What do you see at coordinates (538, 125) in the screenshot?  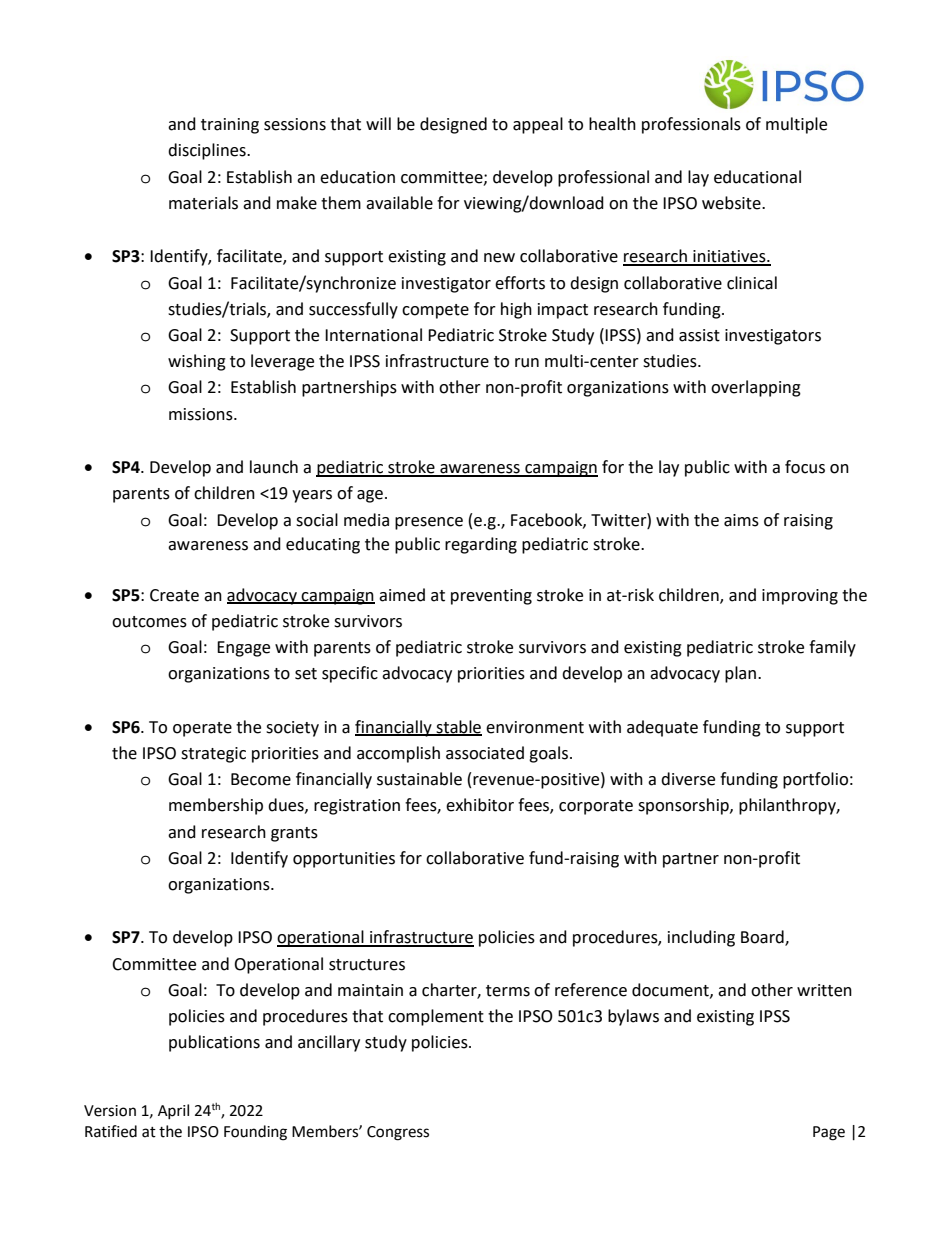 I see `appeal` at bounding box center [538, 125].
